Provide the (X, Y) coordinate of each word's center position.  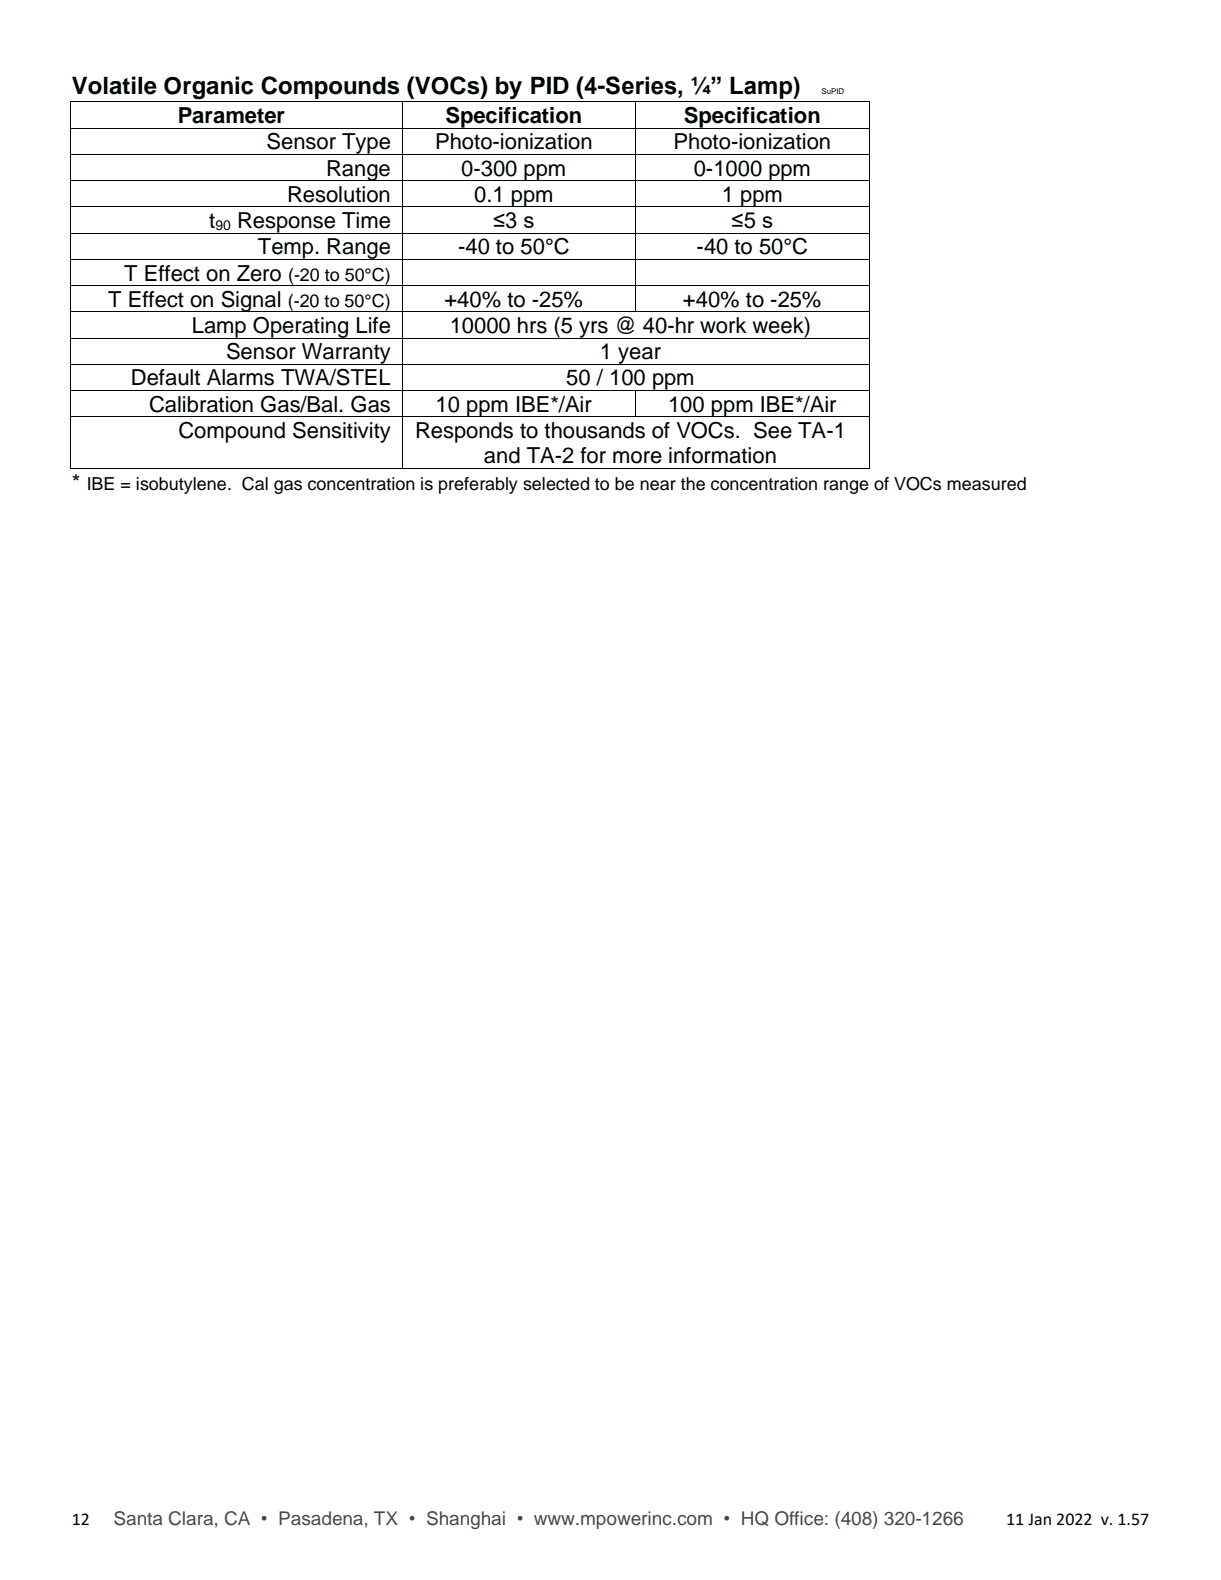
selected (556, 484)
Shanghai (466, 1520)
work (723, 325)
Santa (138, 1518)
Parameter (232, 115)
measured (986, 484)
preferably (478, 485)
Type (366, 144)
